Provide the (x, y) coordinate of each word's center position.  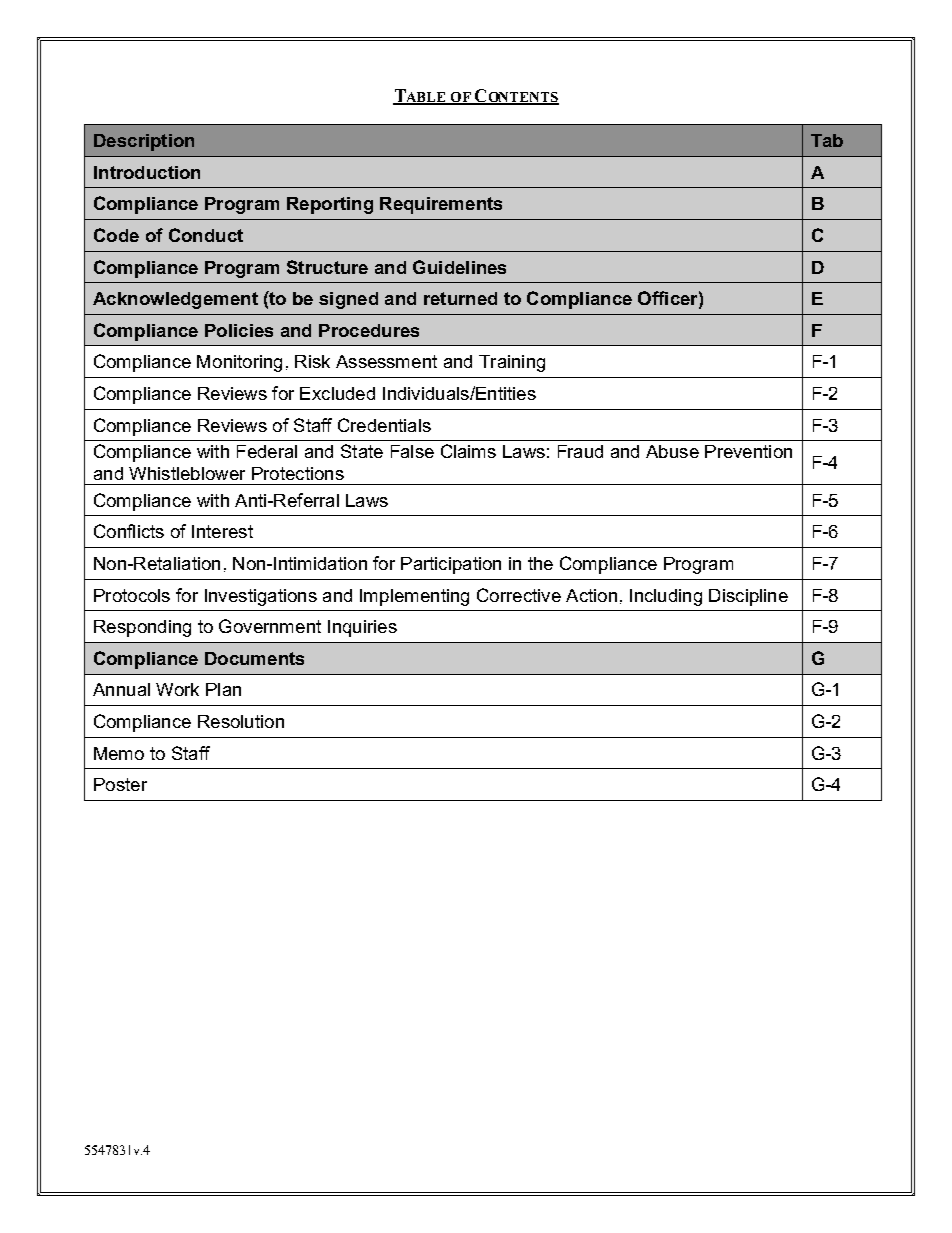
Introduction (147, 172)
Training (512, 363)
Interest (222, 531)
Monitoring (239, 363)
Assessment (386, 361)
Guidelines (459, 267)
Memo (119, 753)
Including (666, 597)
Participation (451, 565)
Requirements (441, 205)
